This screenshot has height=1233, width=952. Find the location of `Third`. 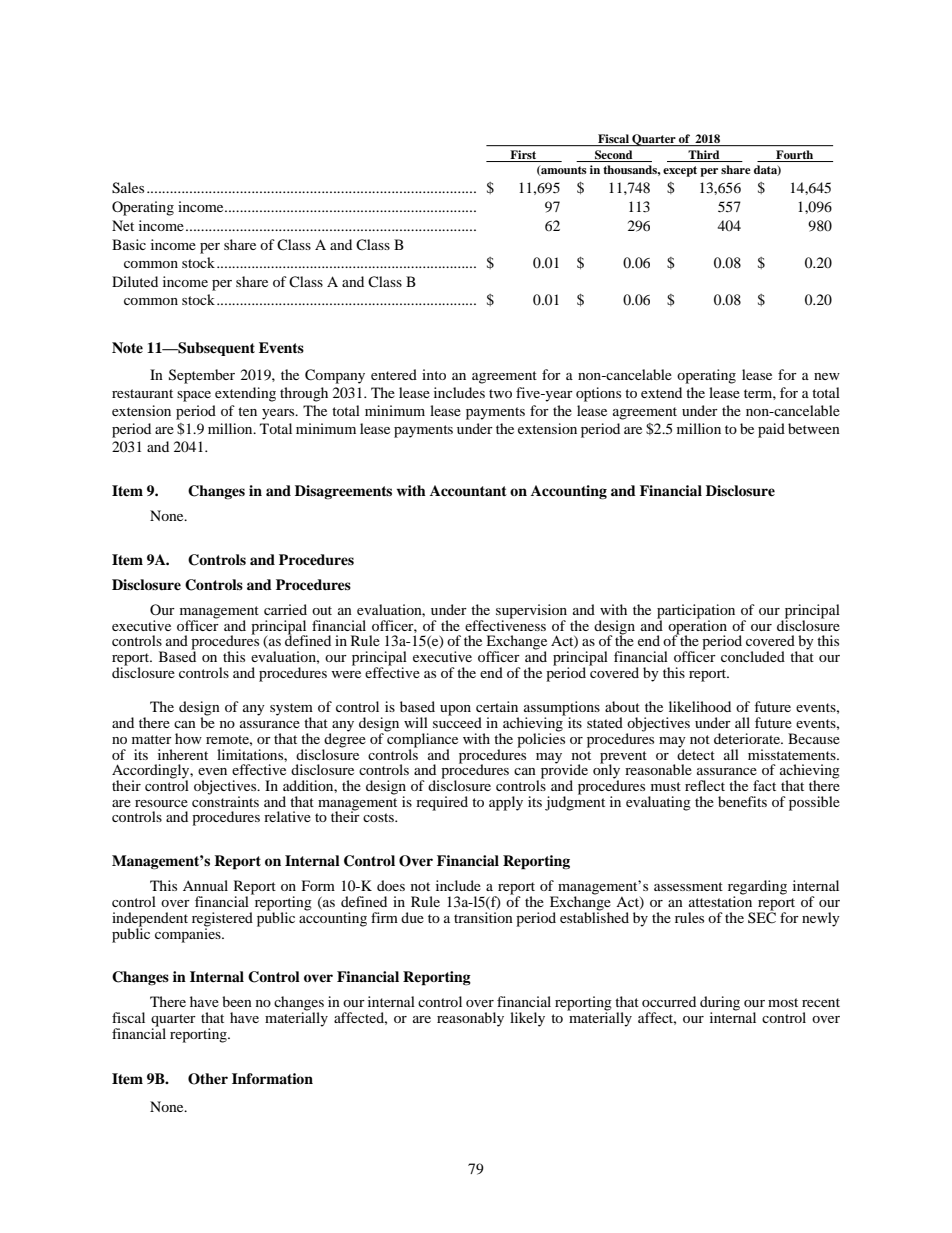

Third is located at coordinates (703, 154).
